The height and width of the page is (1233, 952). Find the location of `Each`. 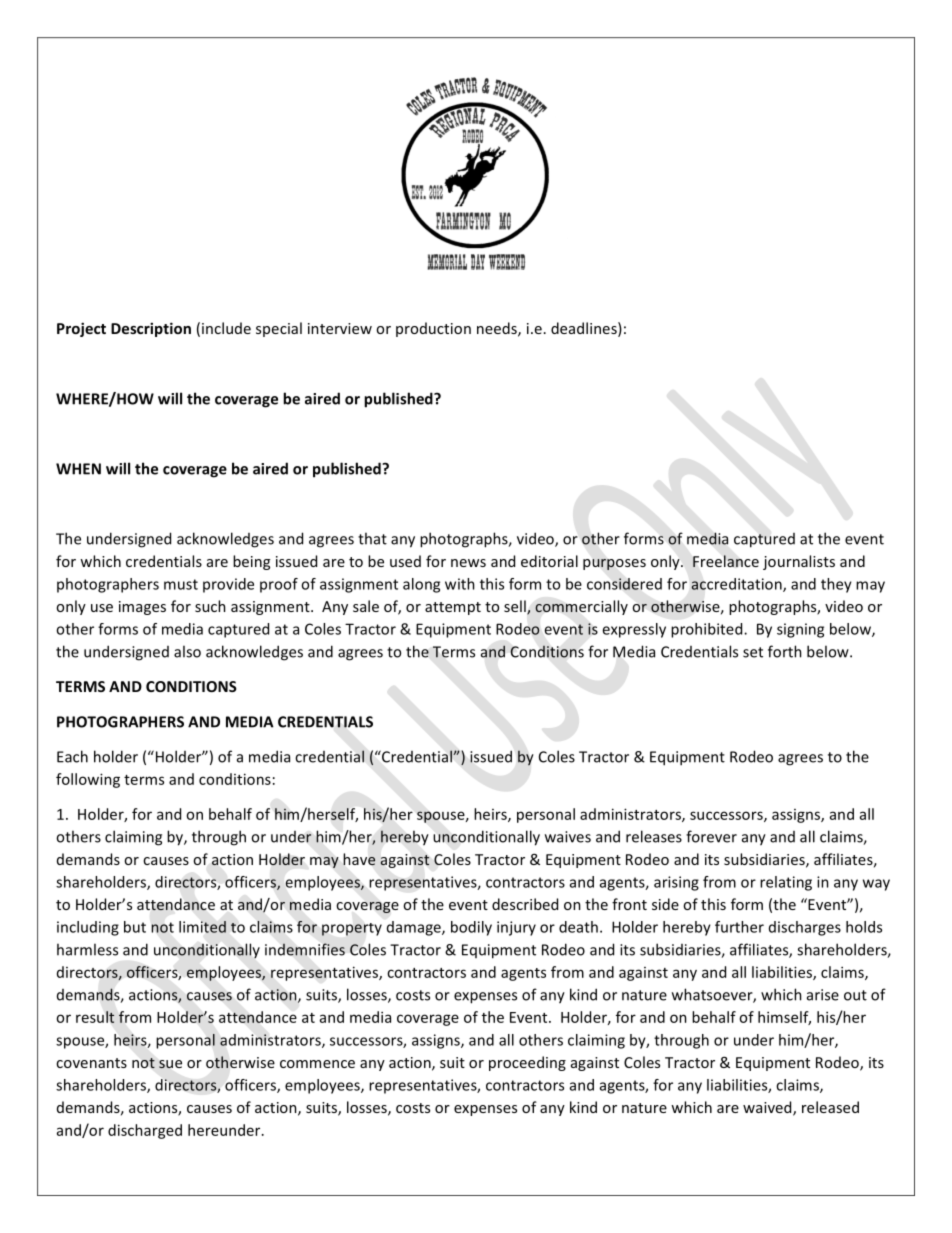

Each is located at coordinates (72, 756).
